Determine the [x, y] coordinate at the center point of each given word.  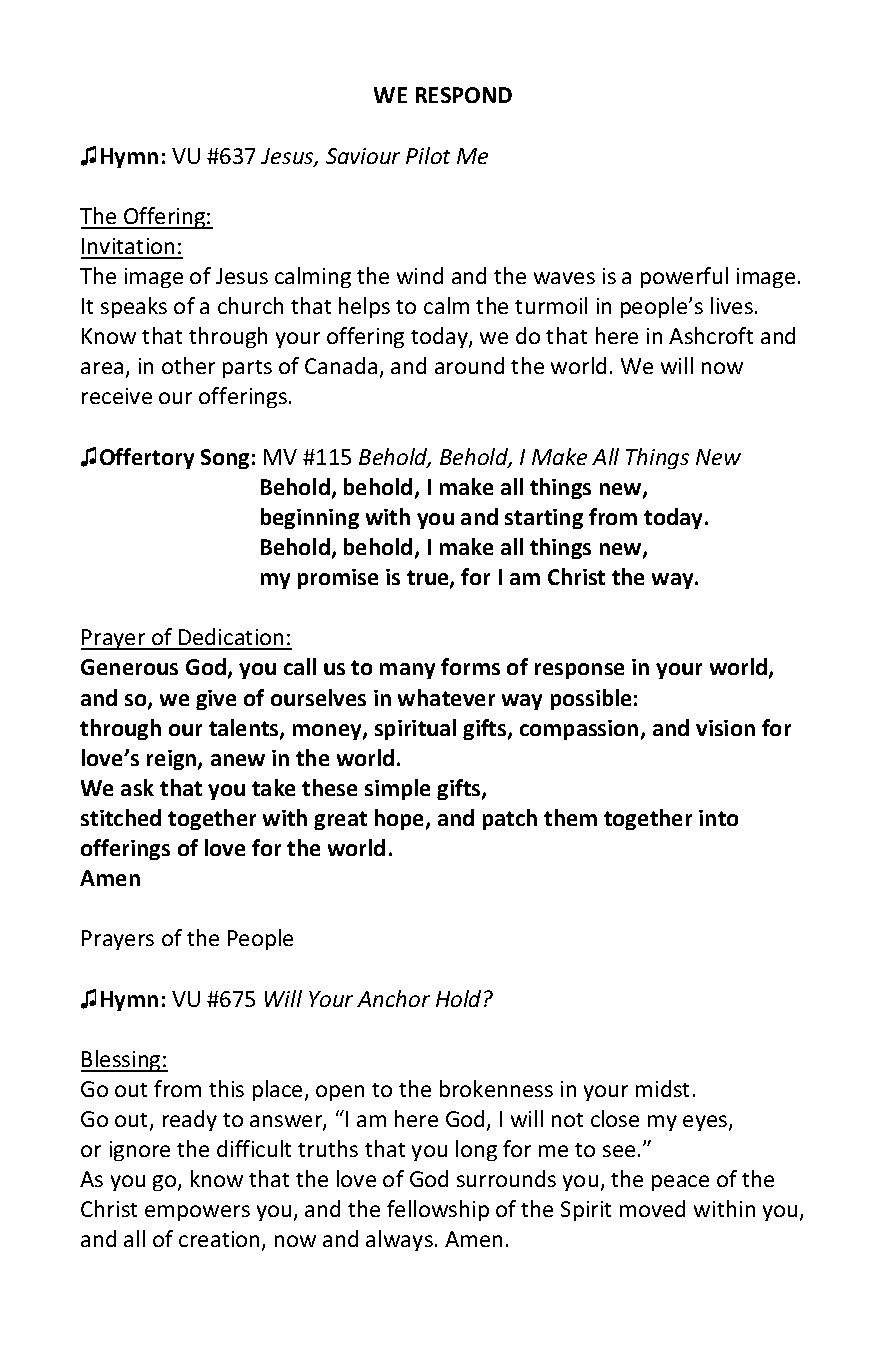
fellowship [438, 1210]
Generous [129, 667]
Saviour [363, 156]
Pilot [428, 155]
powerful [684, 277]
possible [591, 699]
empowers [197, 1213]
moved [652, 1208]
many [407, 671]
